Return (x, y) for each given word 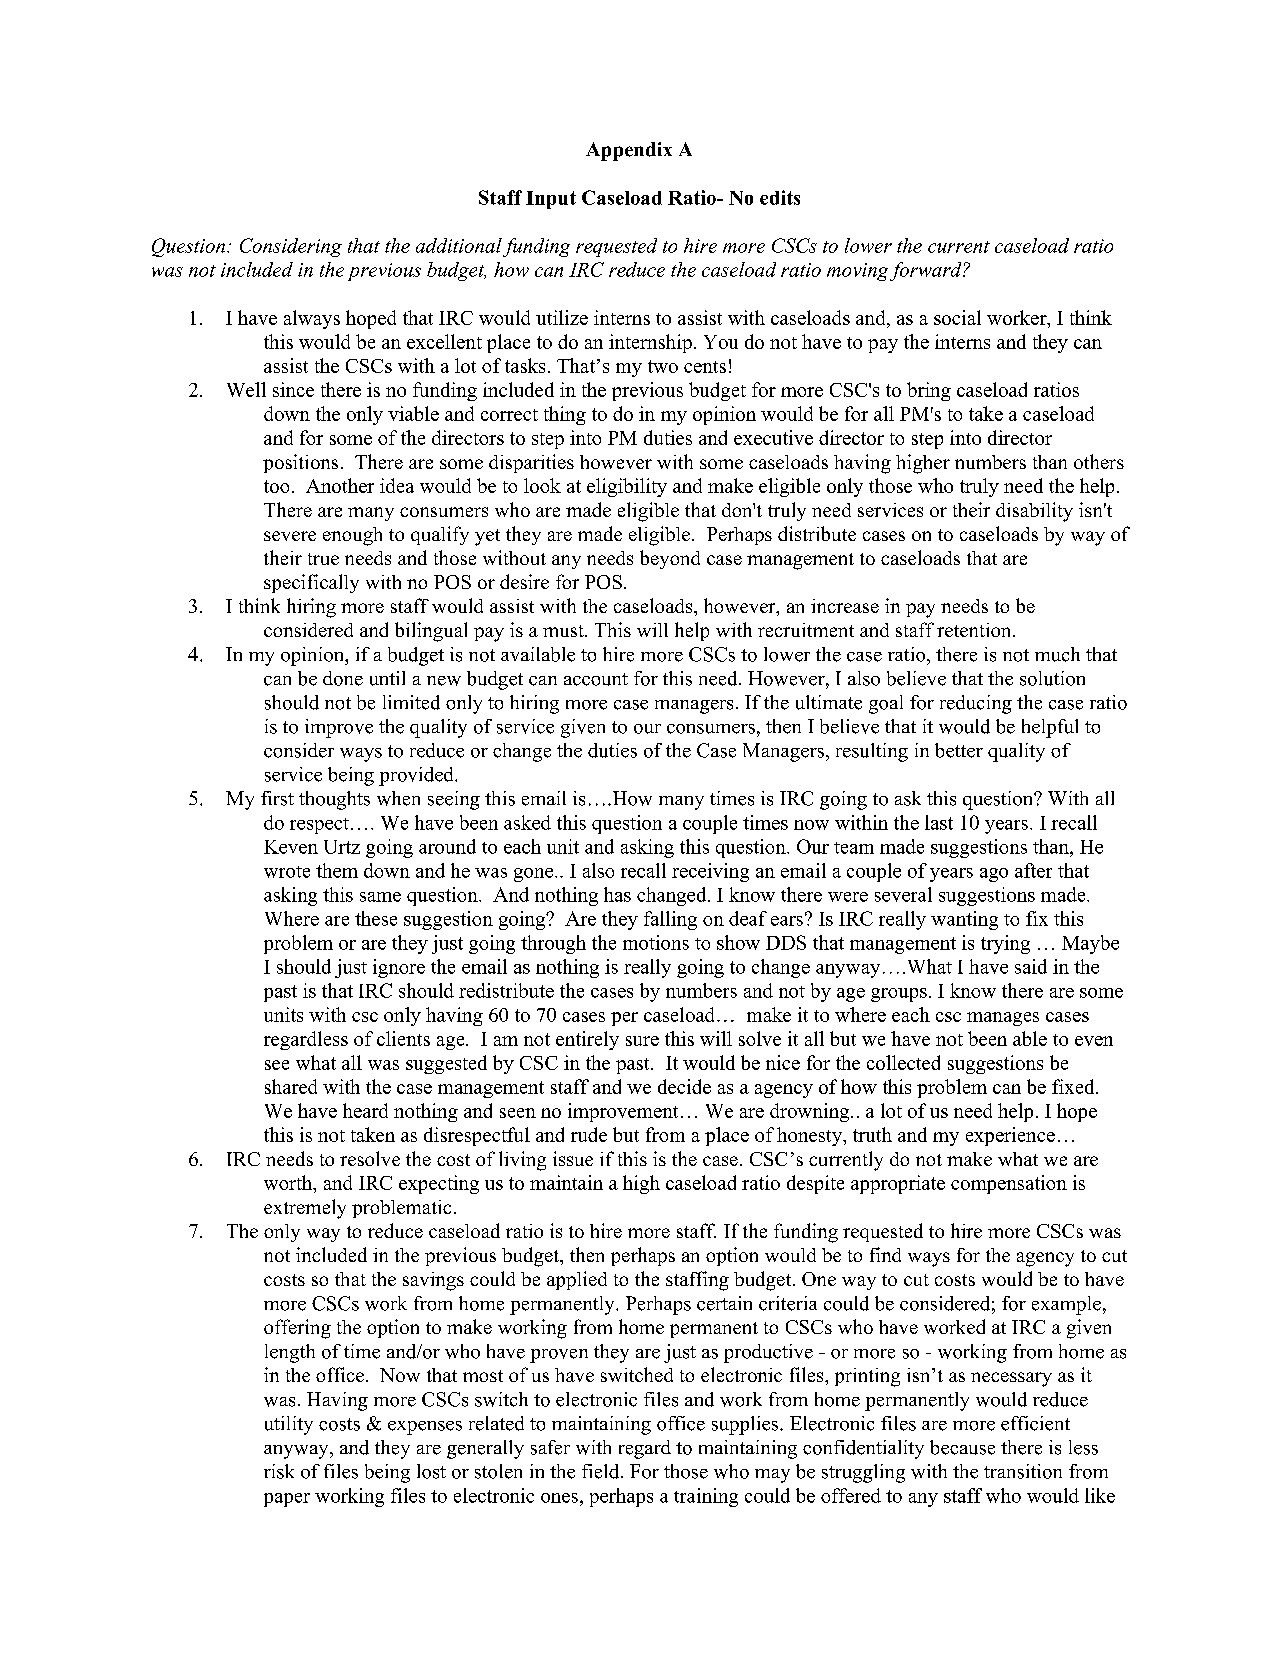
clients (403, 1038)
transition (1023, 1471)
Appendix (629, 151)
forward (927, 271)
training (706, 1497)
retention (975, 630)
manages (1003, 1019)
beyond (670, 559)
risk (279, 1471)
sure (642, 1041)
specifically (311, 583)
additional (459, 245)
